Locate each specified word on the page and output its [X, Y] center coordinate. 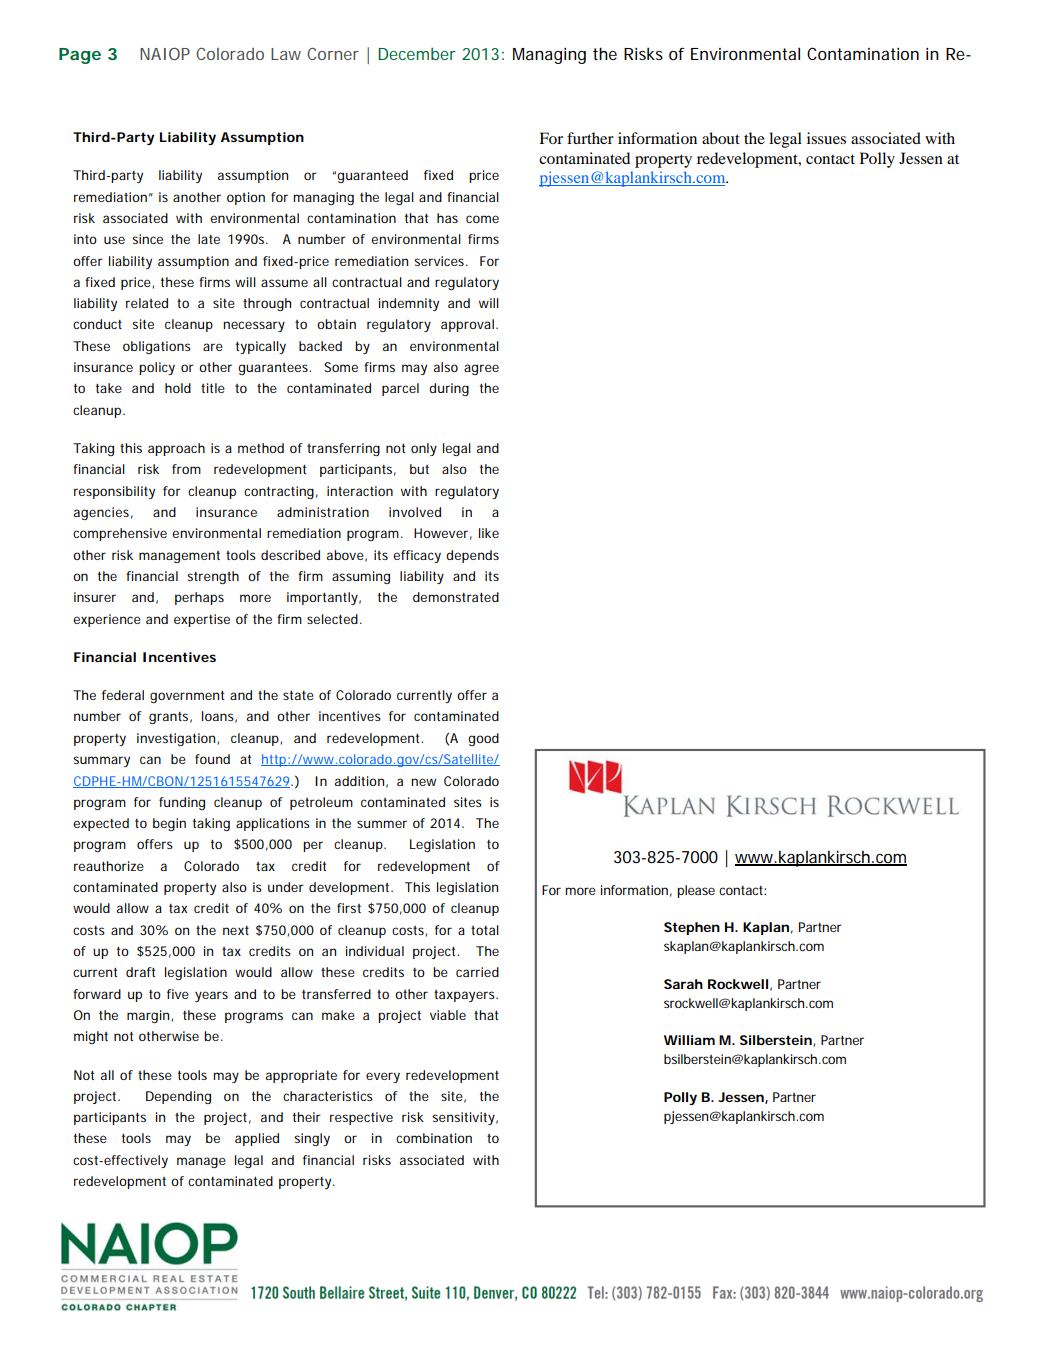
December [417, 54]
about [721, 138]
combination [434, 1138]
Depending [178, 1097]
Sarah [683, 984]
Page [80, 56]
